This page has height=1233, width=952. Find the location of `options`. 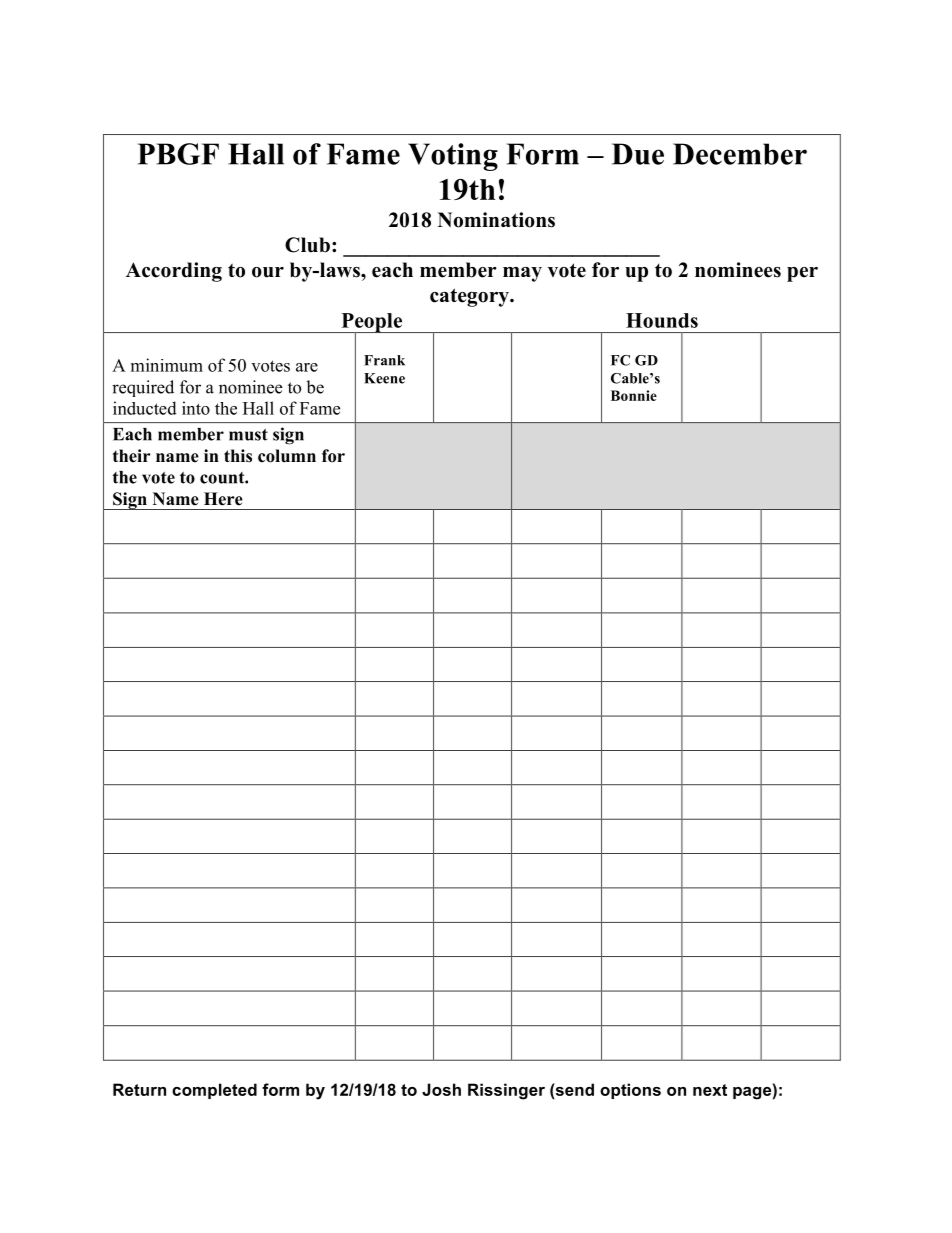

options is located at coordinates (630, 1091).
